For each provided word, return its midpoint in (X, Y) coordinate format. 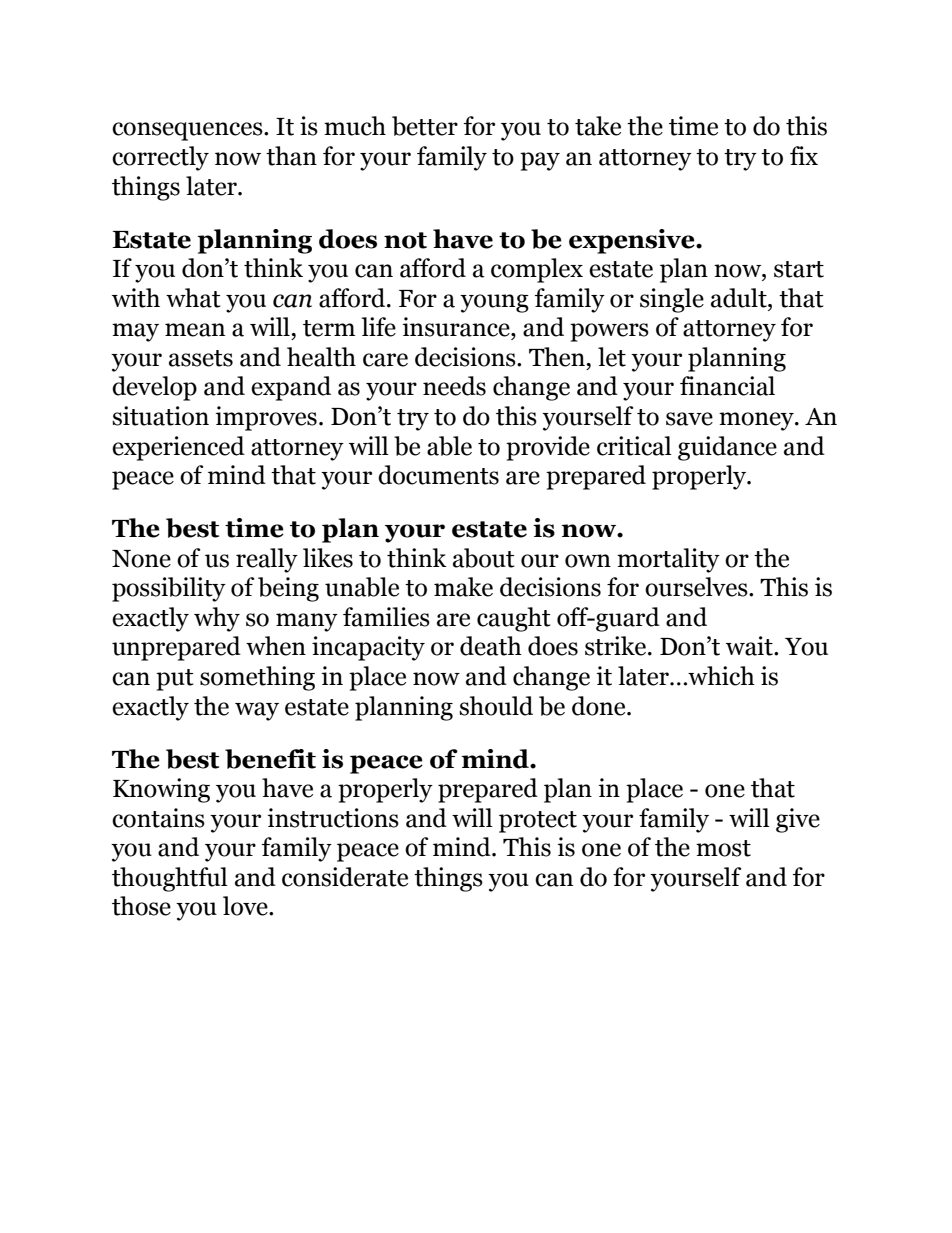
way (257, 711)
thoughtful (170, 879)
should (496, 706)
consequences (188, 131)
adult (740, 298)
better (425, 126)
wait (750, 646)
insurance (457, 327)
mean (195, 330)
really (267, 560)
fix (804, 155)
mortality (668, 560)
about (484, 558)
